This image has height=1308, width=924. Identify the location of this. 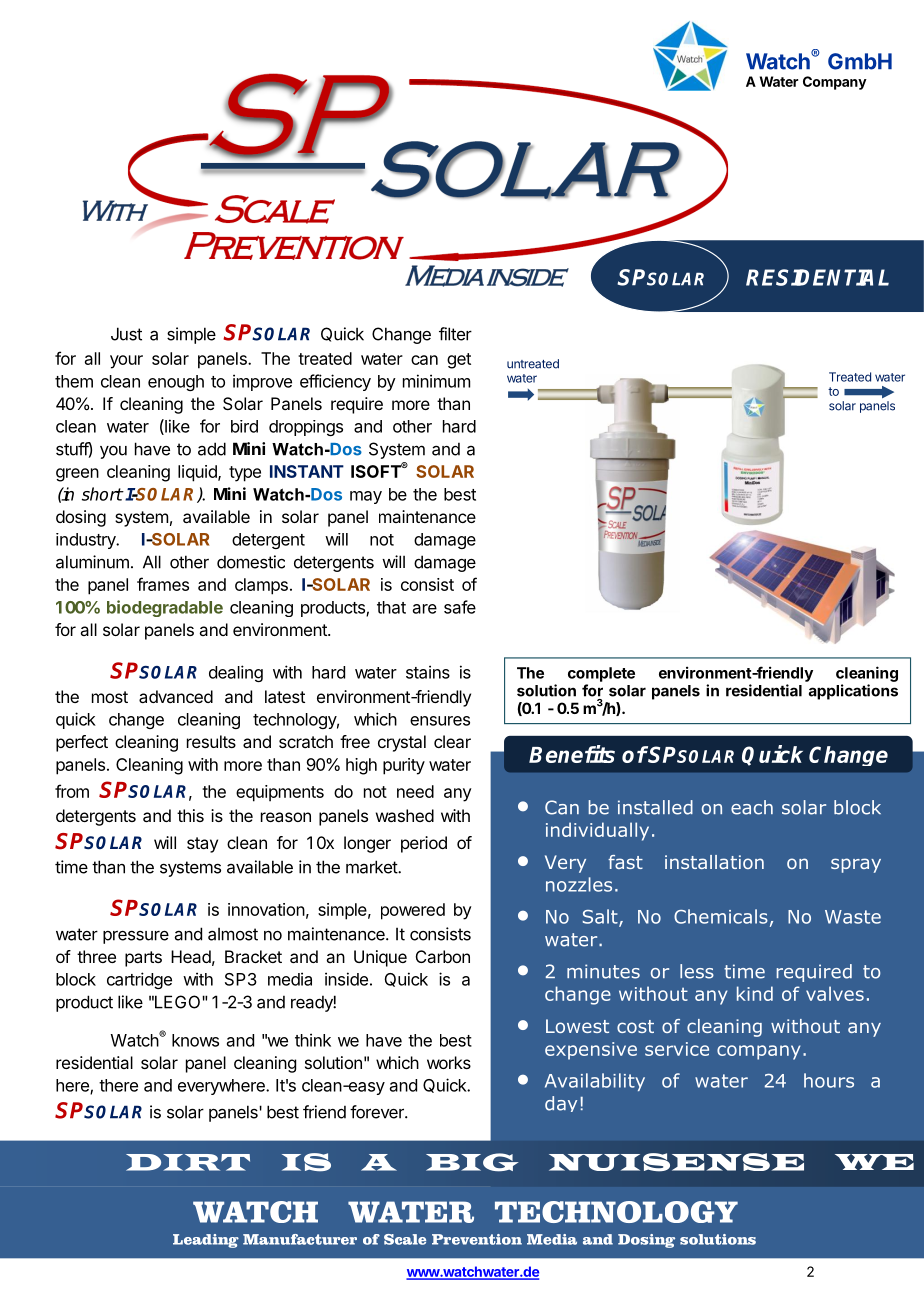
(190, 815).
